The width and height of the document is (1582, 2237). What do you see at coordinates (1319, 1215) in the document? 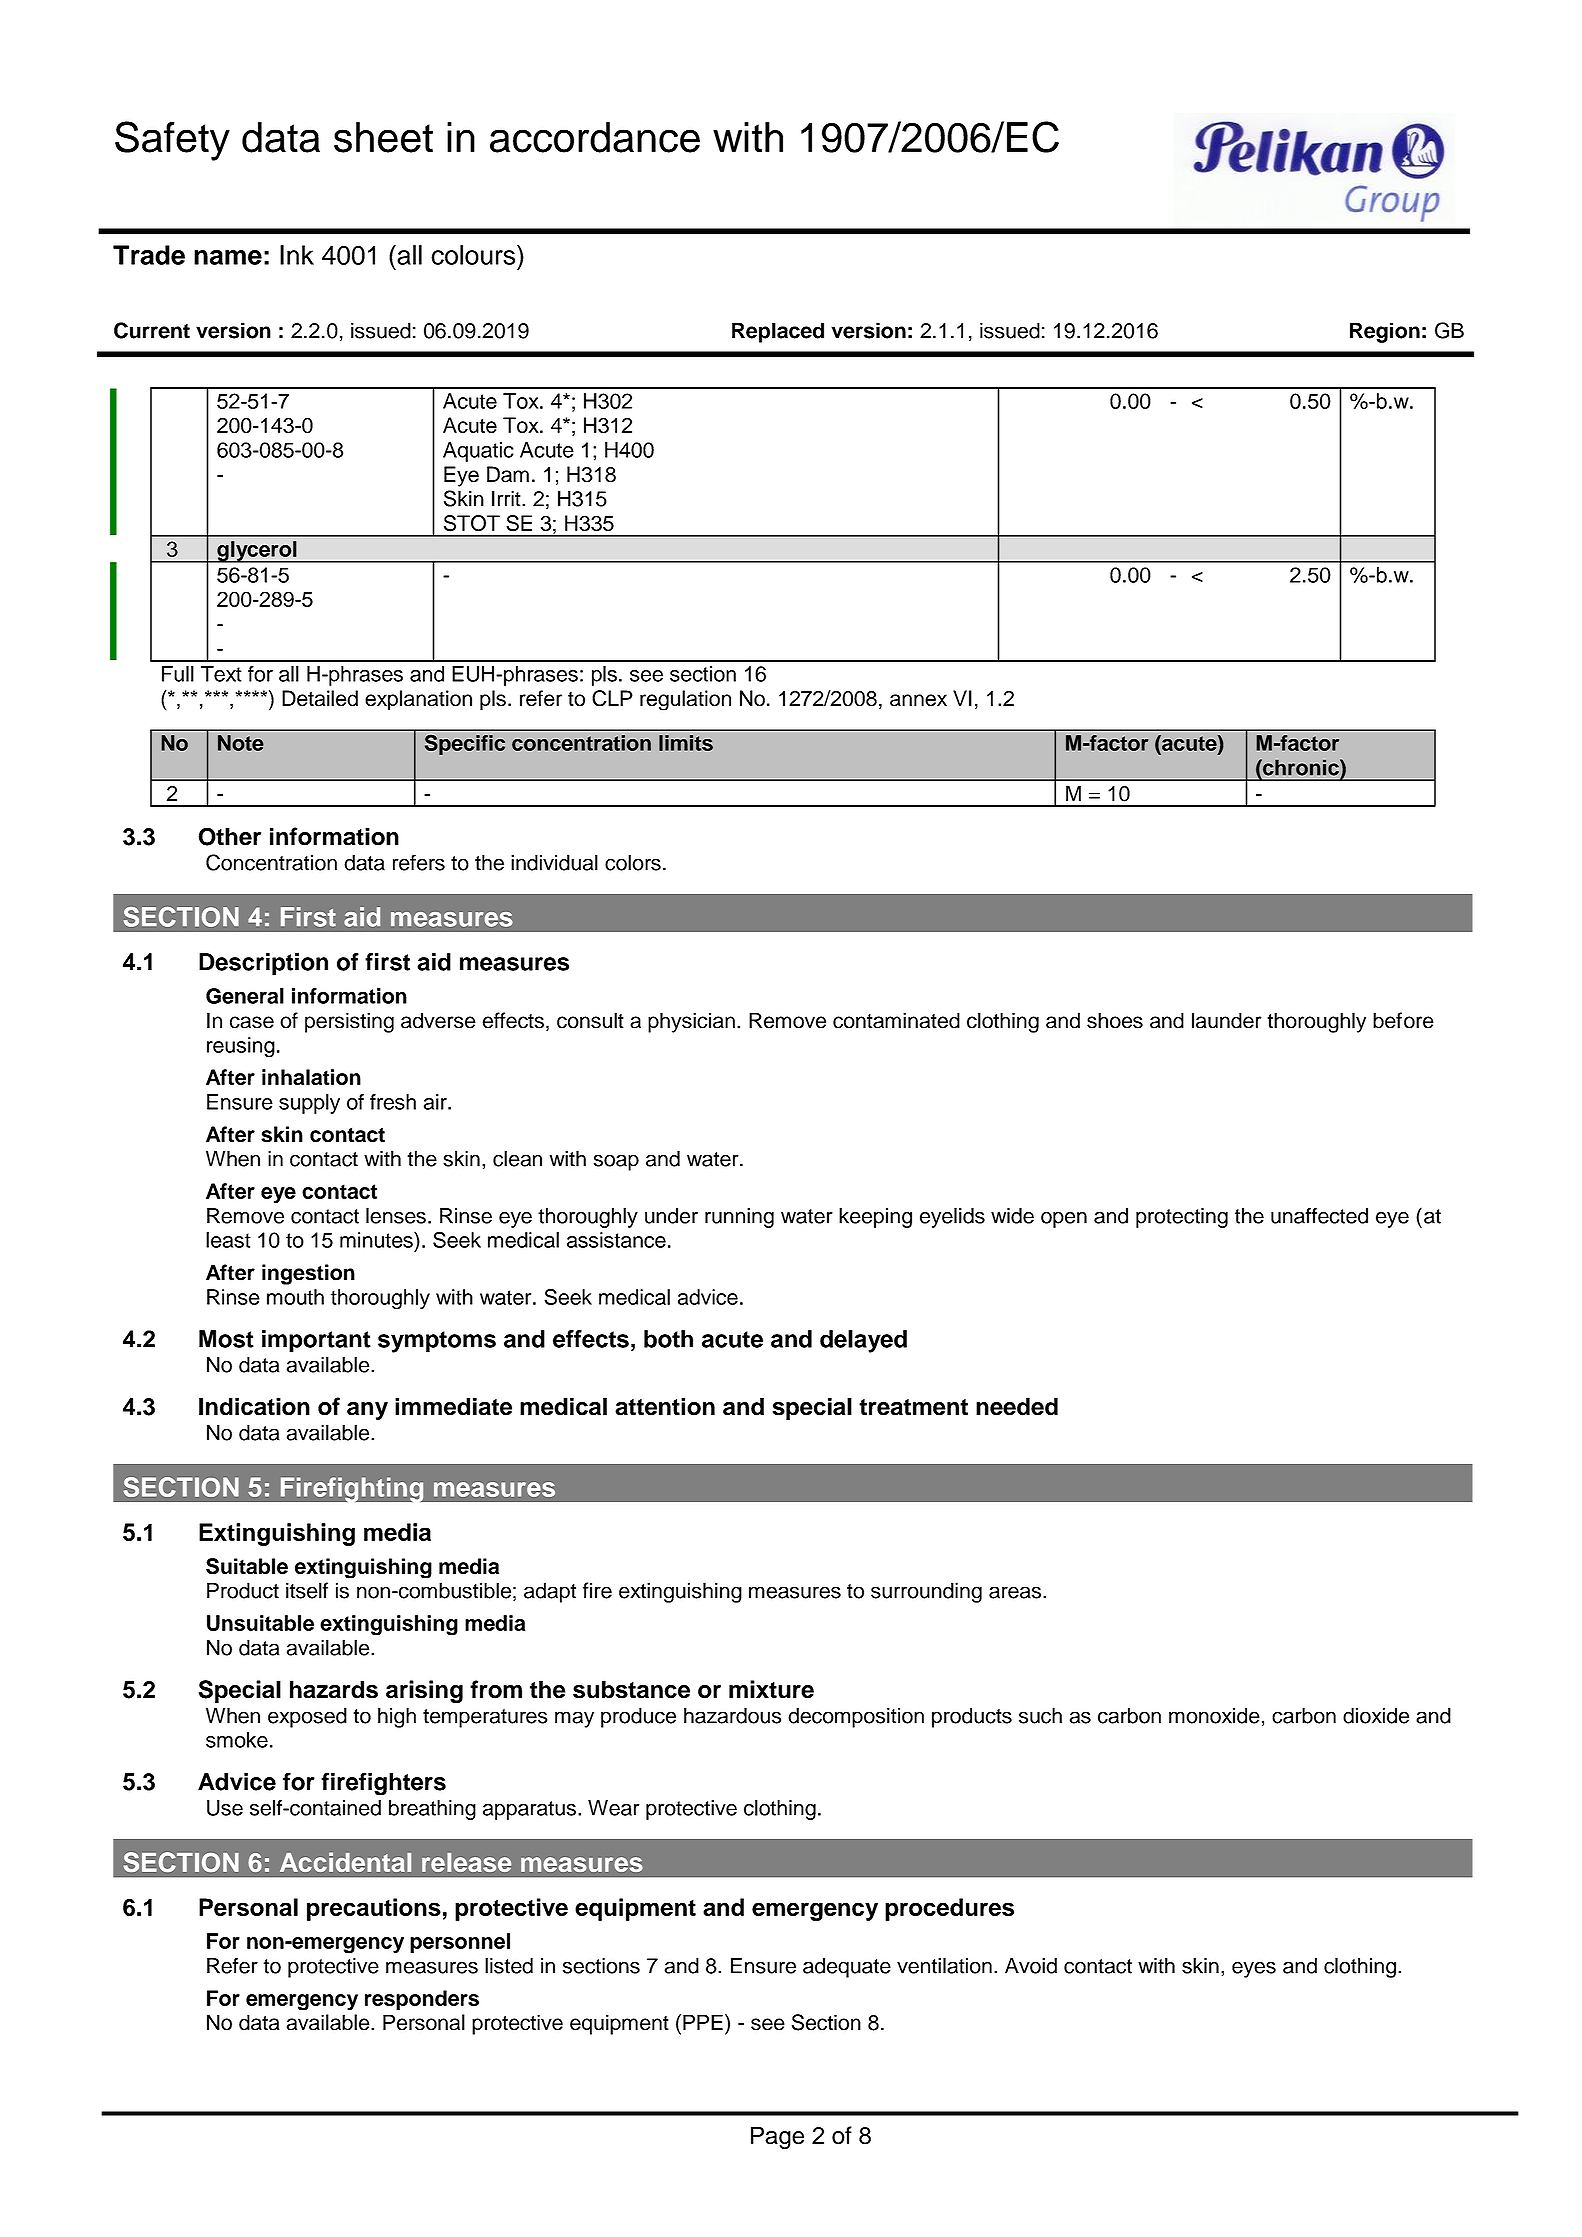
I see `unaffected` at bounding box center [1319, 1215].
